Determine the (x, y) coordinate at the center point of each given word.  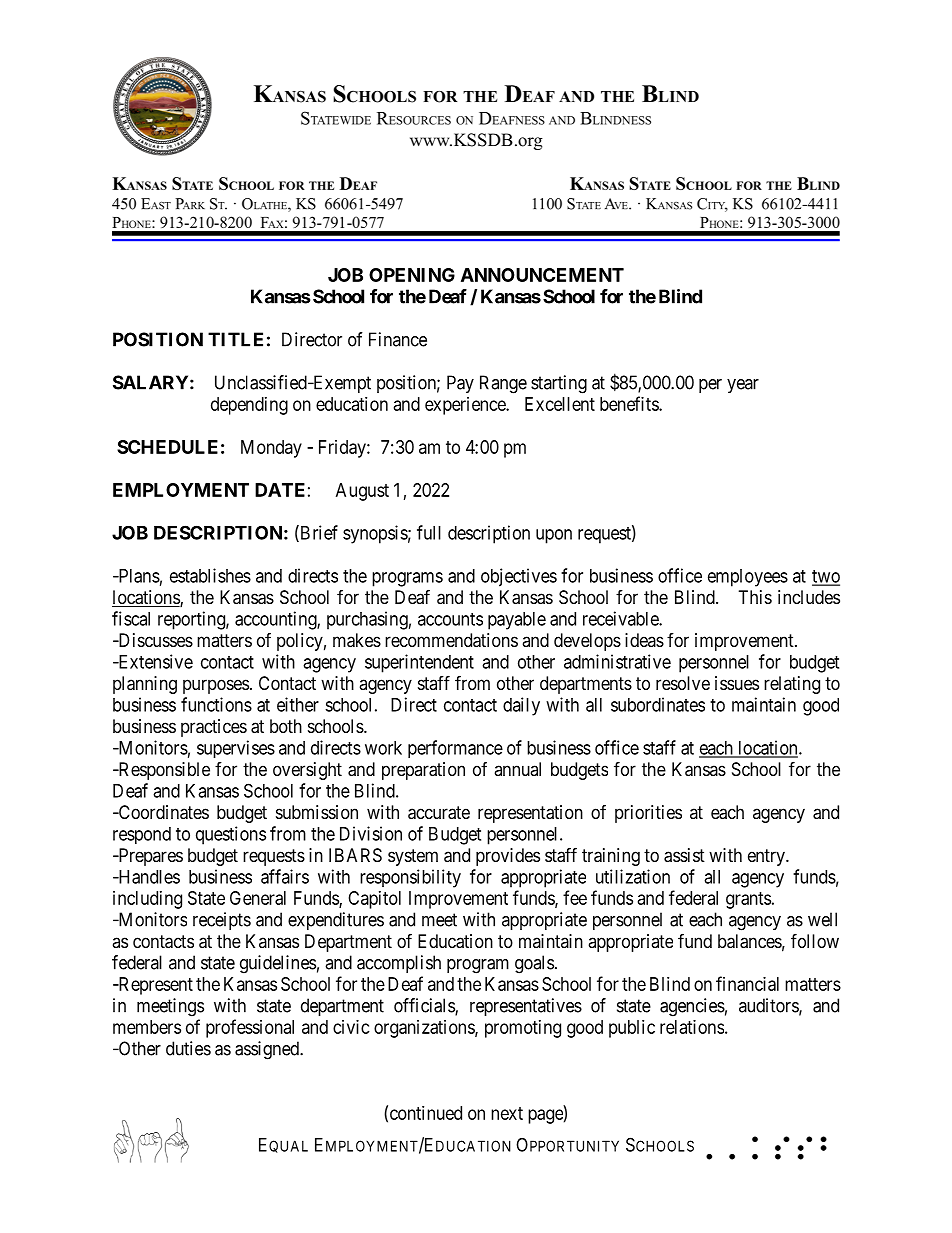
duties (188, 1048)
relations (692, 1027)
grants (748, 900)
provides (508, 857)
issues (737, 683)
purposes (216, 686)
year (743, 386)
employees (748, 578)
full (429, 532)
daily (521, 706)
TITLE (235, 339)
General (258, 898)
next (507, 1113)
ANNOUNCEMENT (542, 275)
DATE (280, 490)
